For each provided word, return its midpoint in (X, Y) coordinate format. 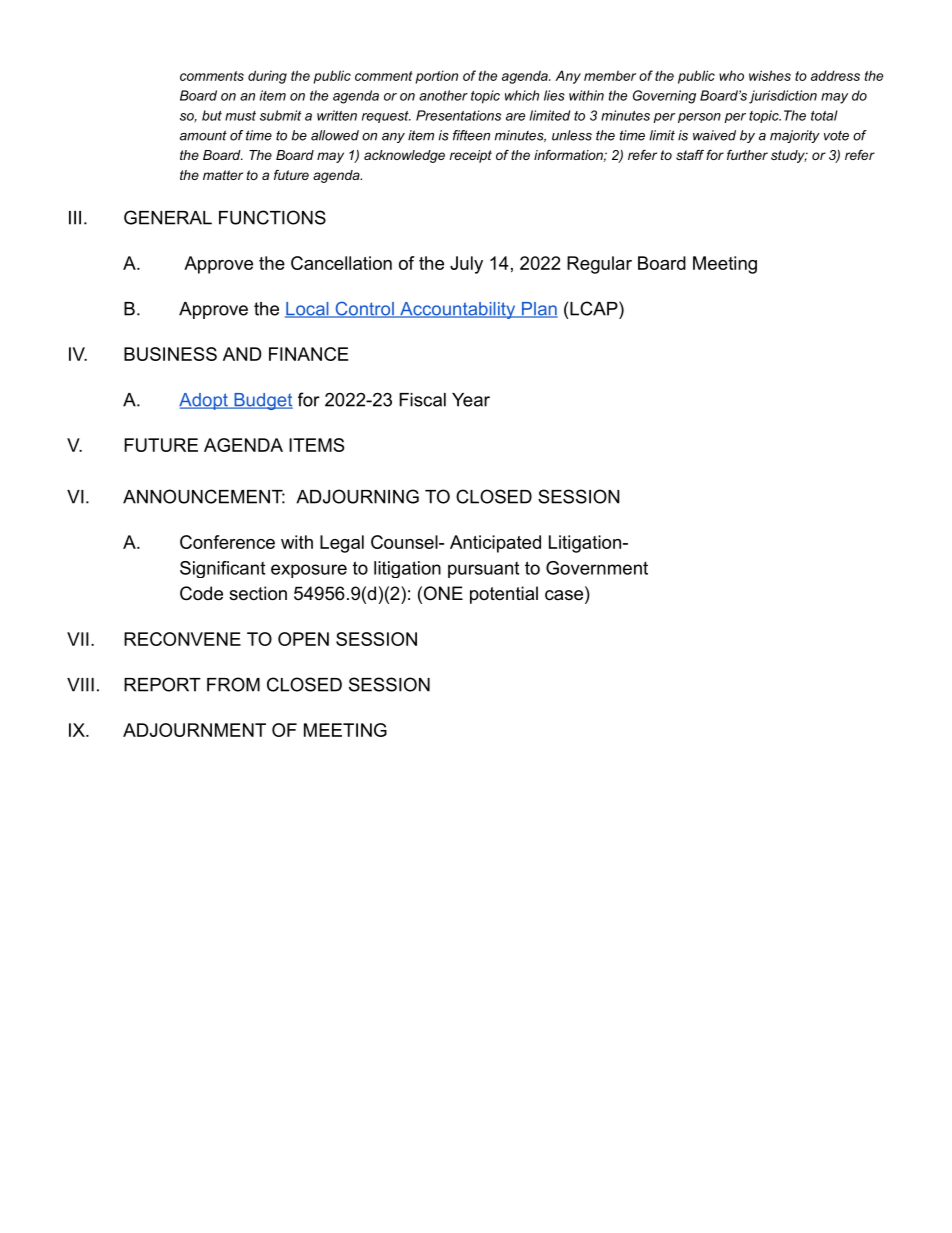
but (212, 115)
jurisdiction (783, 97)
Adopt (204, 401)
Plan (538, 310)
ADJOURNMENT (194, 730)
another (443, 95)
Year (471, 400)
